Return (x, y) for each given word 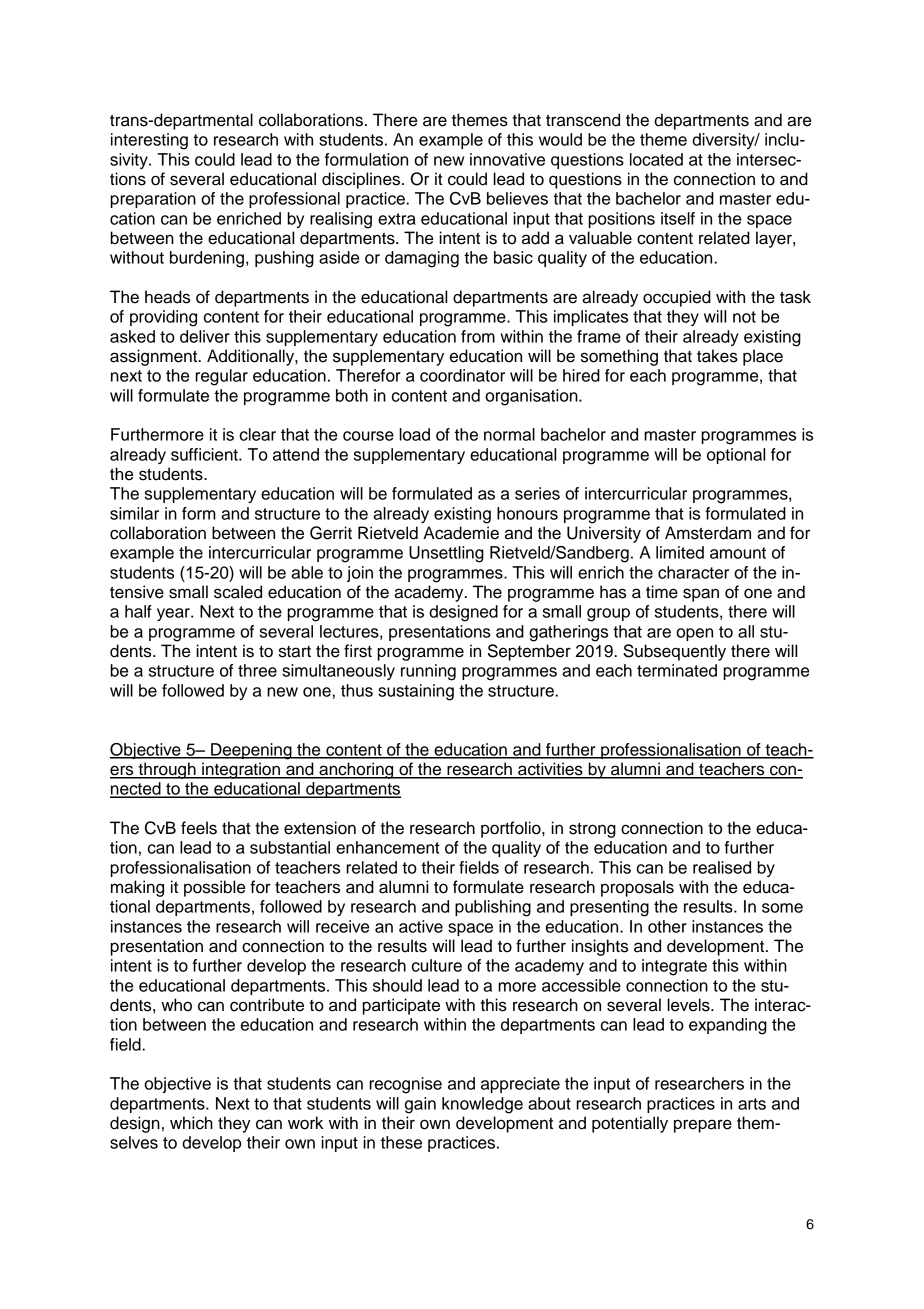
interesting (149, 141)
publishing (493, 908)
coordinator (462, 375)
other (667, 926)
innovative (507, 159)
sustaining (416, 692)
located (656, 159)
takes (717, 356)
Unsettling (446, 554)
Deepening (251, 751)
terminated (677, 670)
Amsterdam (708, 533)
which (191, 1123)
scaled (238, 592)
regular (221, 377)
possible (214, 888)
